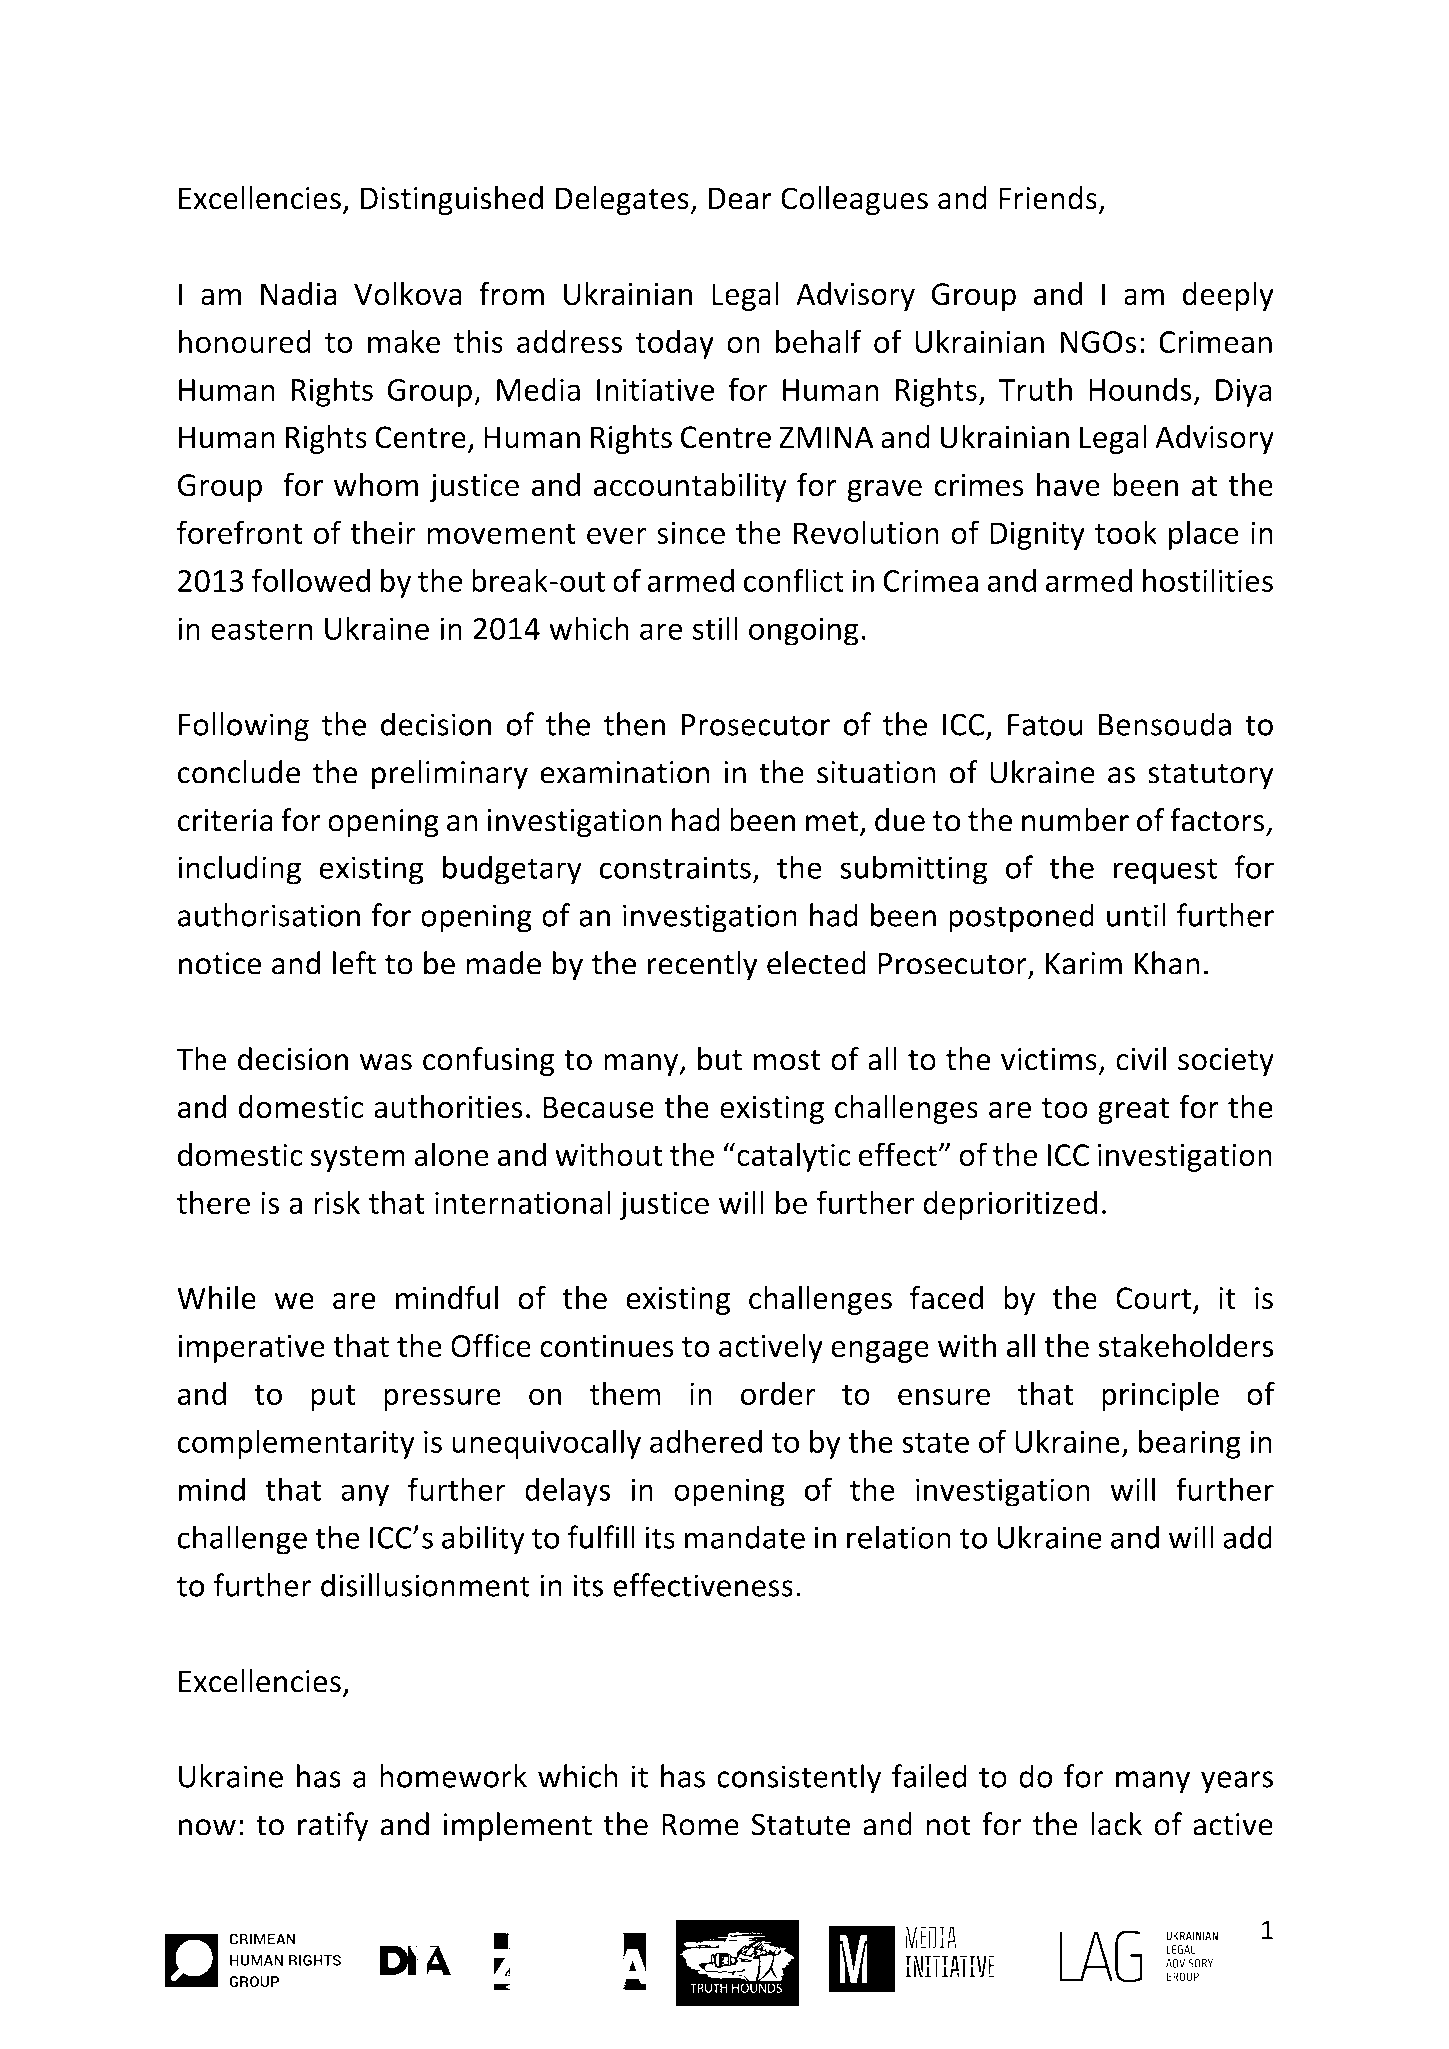 This document has height=2049, width=1449. What do you see at coordinates (700, 1824) in the document?
I see `Rome` at bounding box center [700, 1824].
